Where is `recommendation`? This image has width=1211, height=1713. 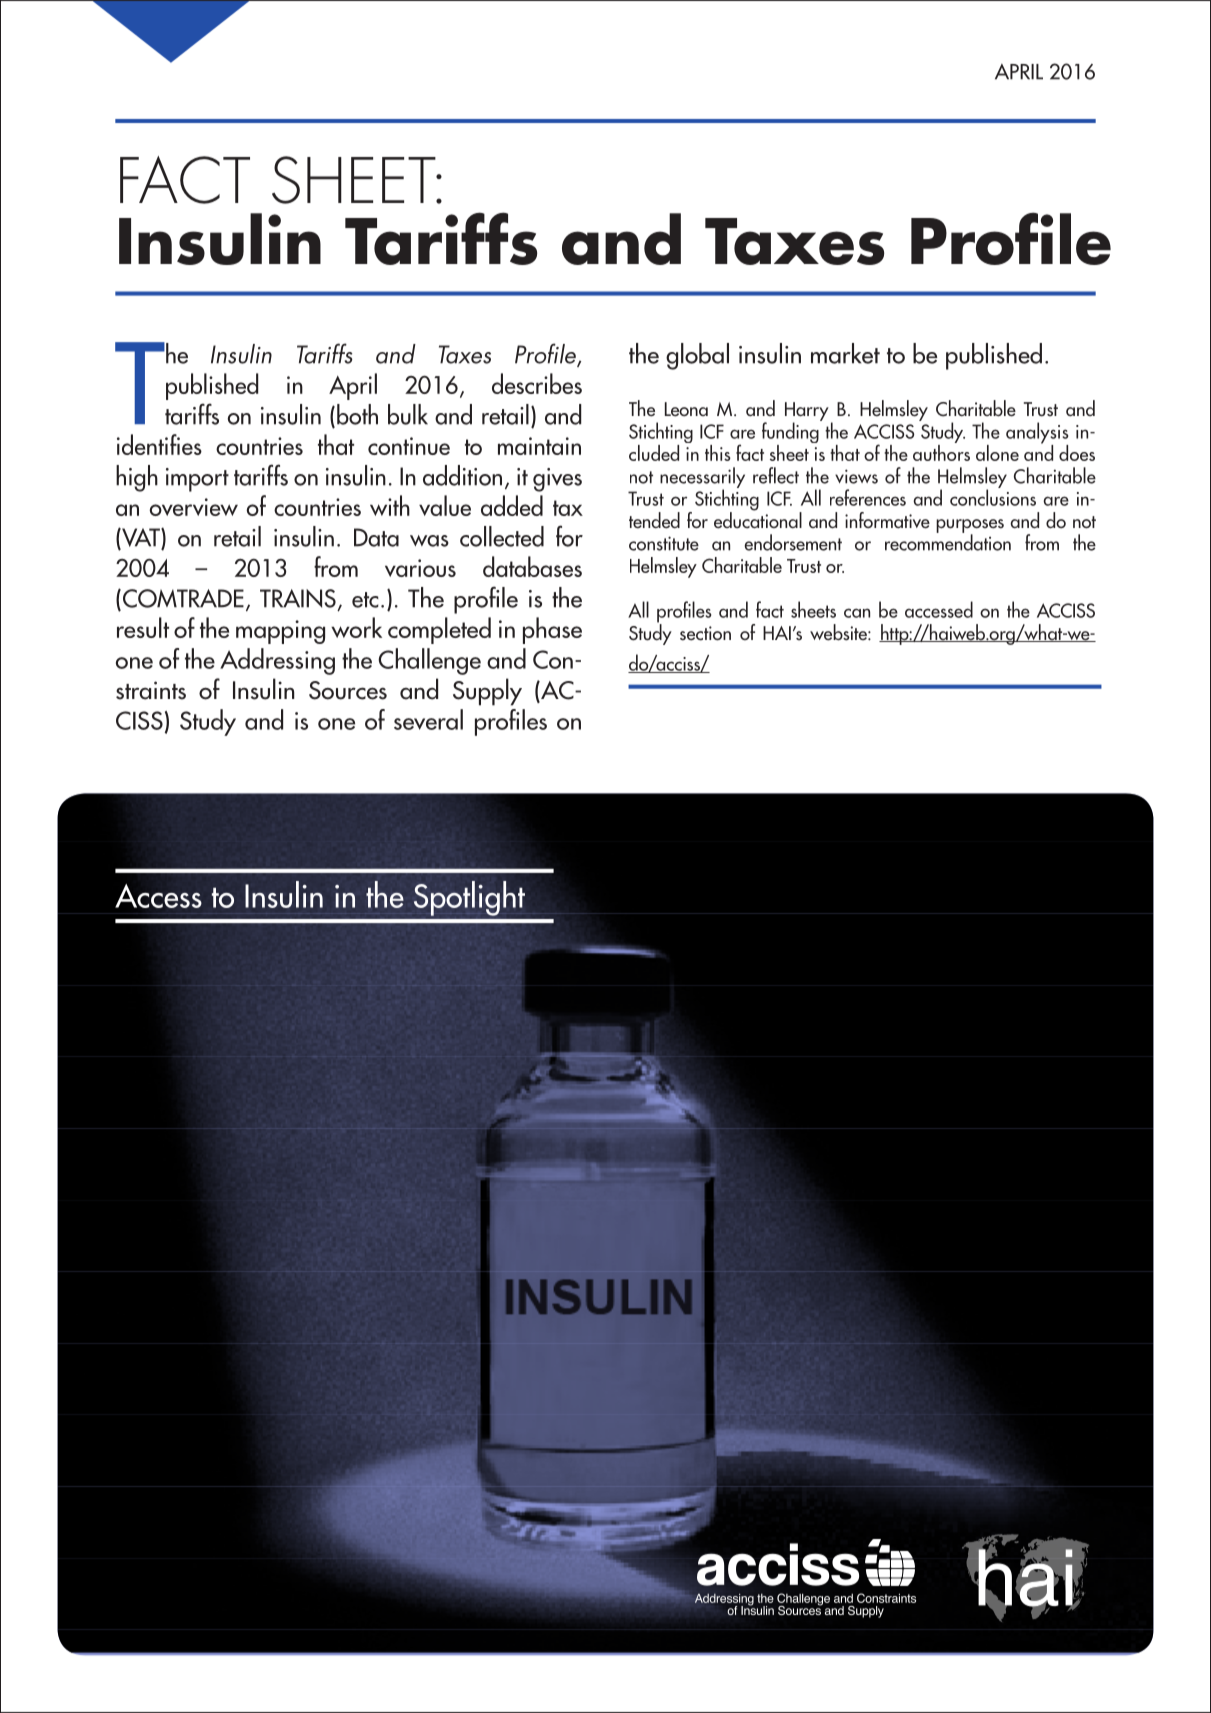
recommendation is located at coordinates (948, 541).
